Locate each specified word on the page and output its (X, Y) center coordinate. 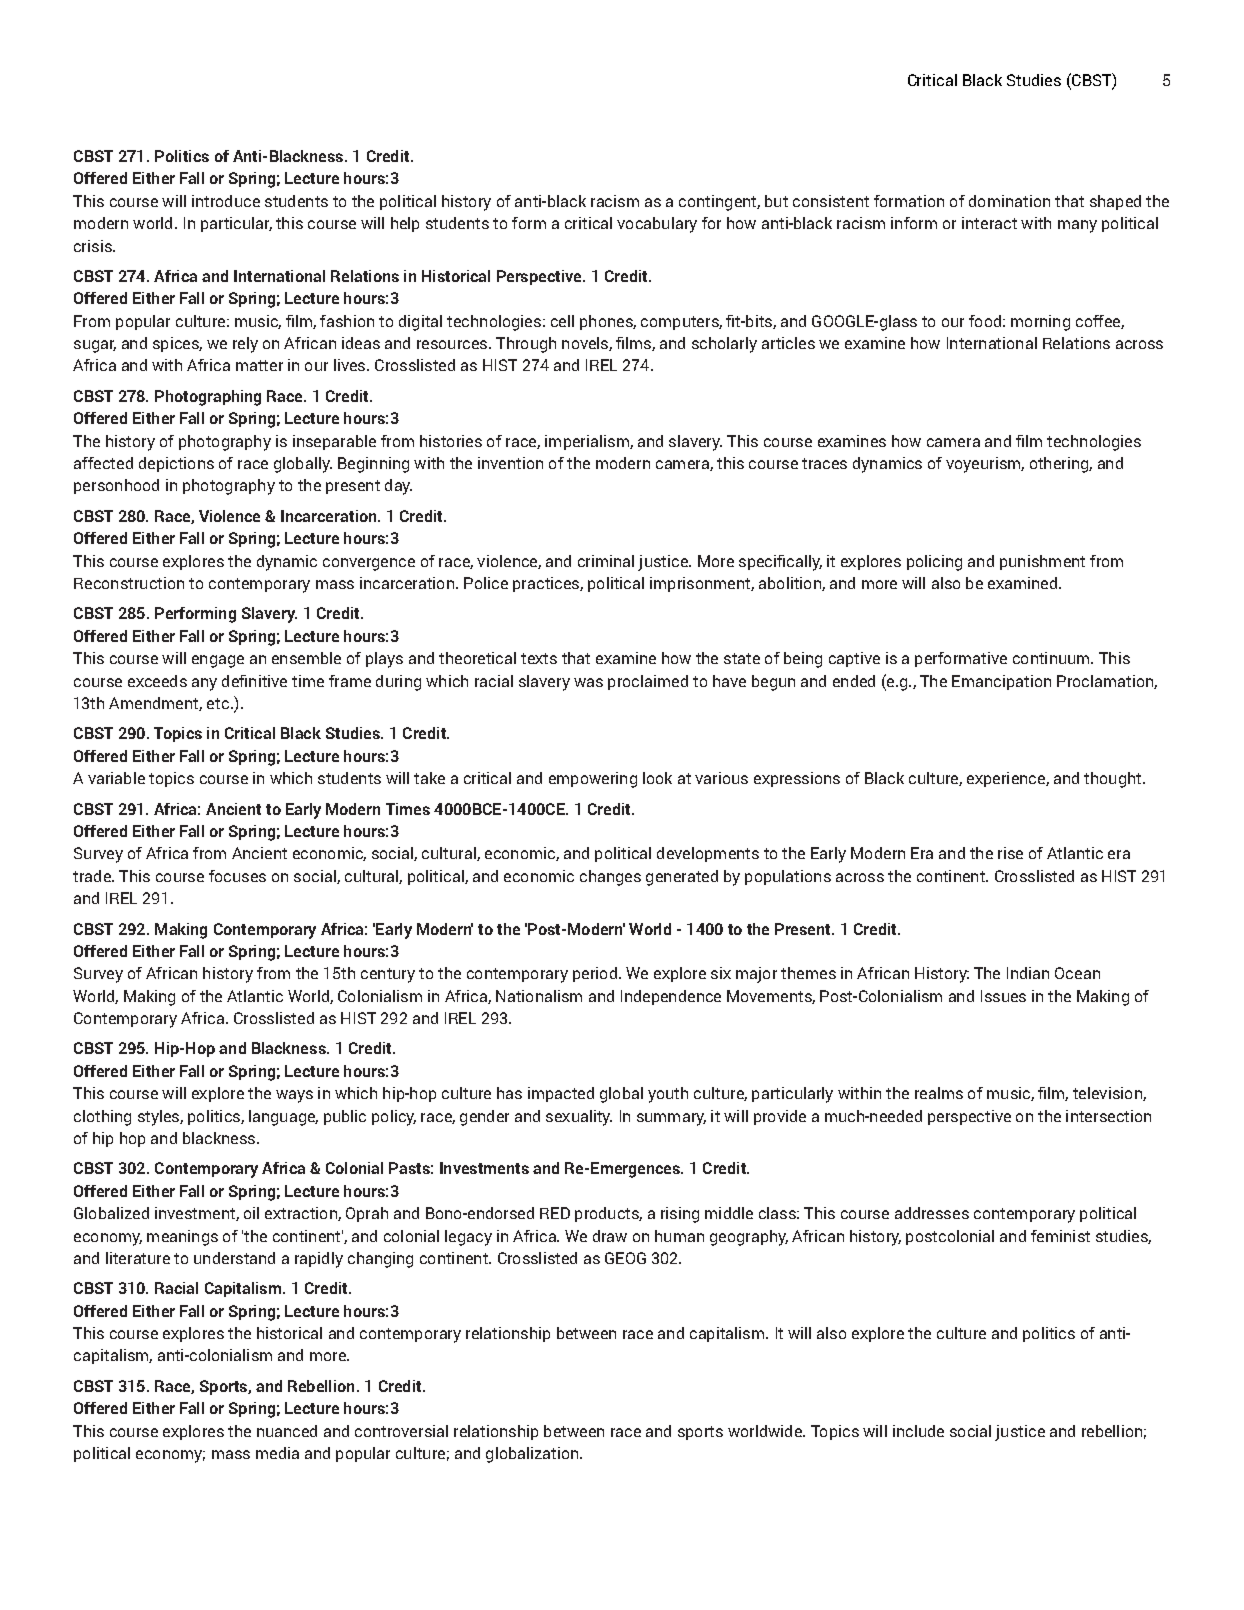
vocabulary (657, 225)
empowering (593, 780)
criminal (606, 561)
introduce (226, 201)
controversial (401, 1431)
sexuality (579, 1118)
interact (989, 223)
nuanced (287, 1431)
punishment (1042, 562)
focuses (237, 876)
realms (939, 1093)
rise (1010, 853)
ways (294, 1096)
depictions (176, 464)
